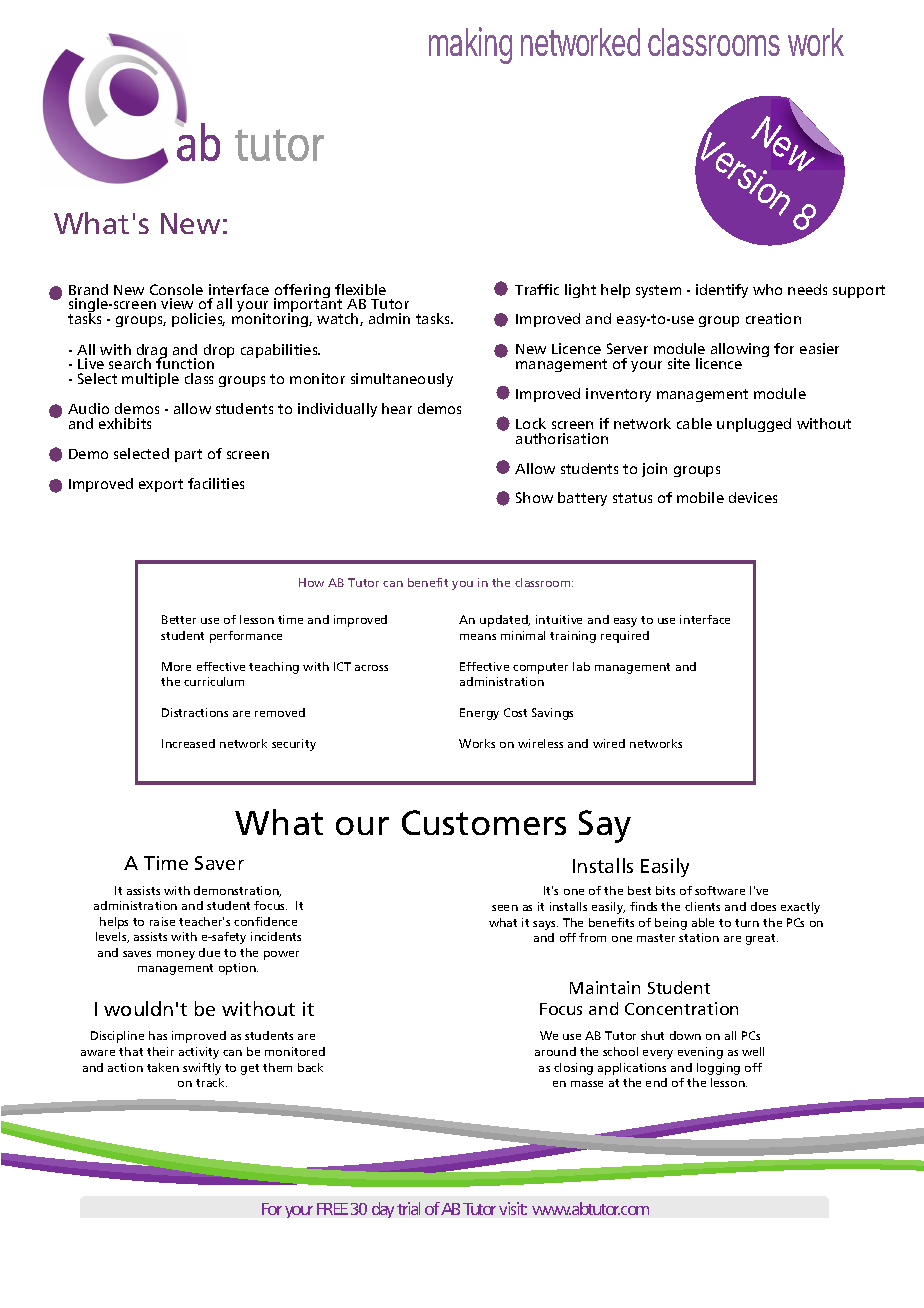 The image size is (924, 1308). Describe the element at coordinates (188, 743) in the image. I see `Increased` at that location.
